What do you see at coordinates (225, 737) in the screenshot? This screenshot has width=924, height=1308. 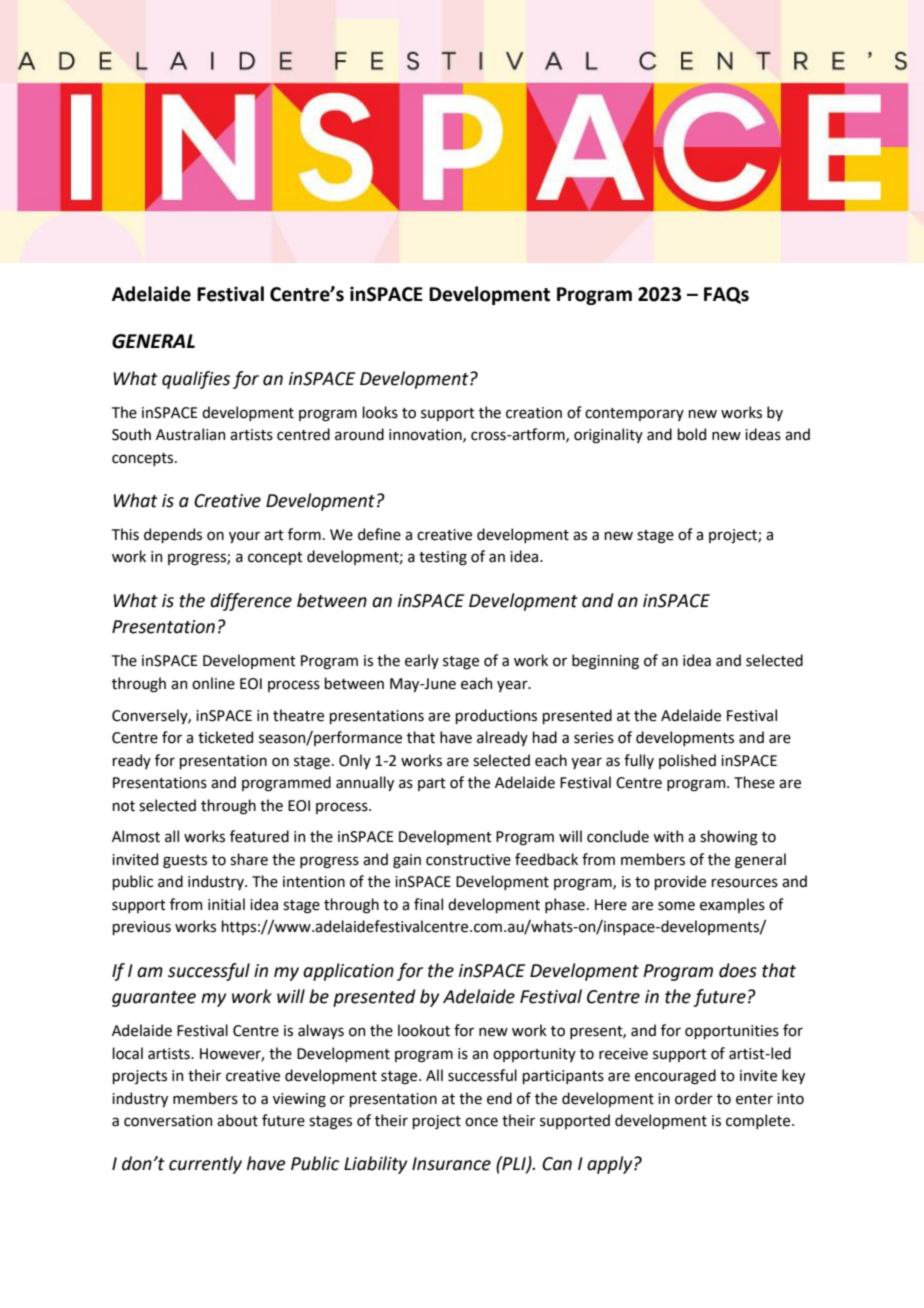 I see `ticketed` at bounding box center [225, 737].
